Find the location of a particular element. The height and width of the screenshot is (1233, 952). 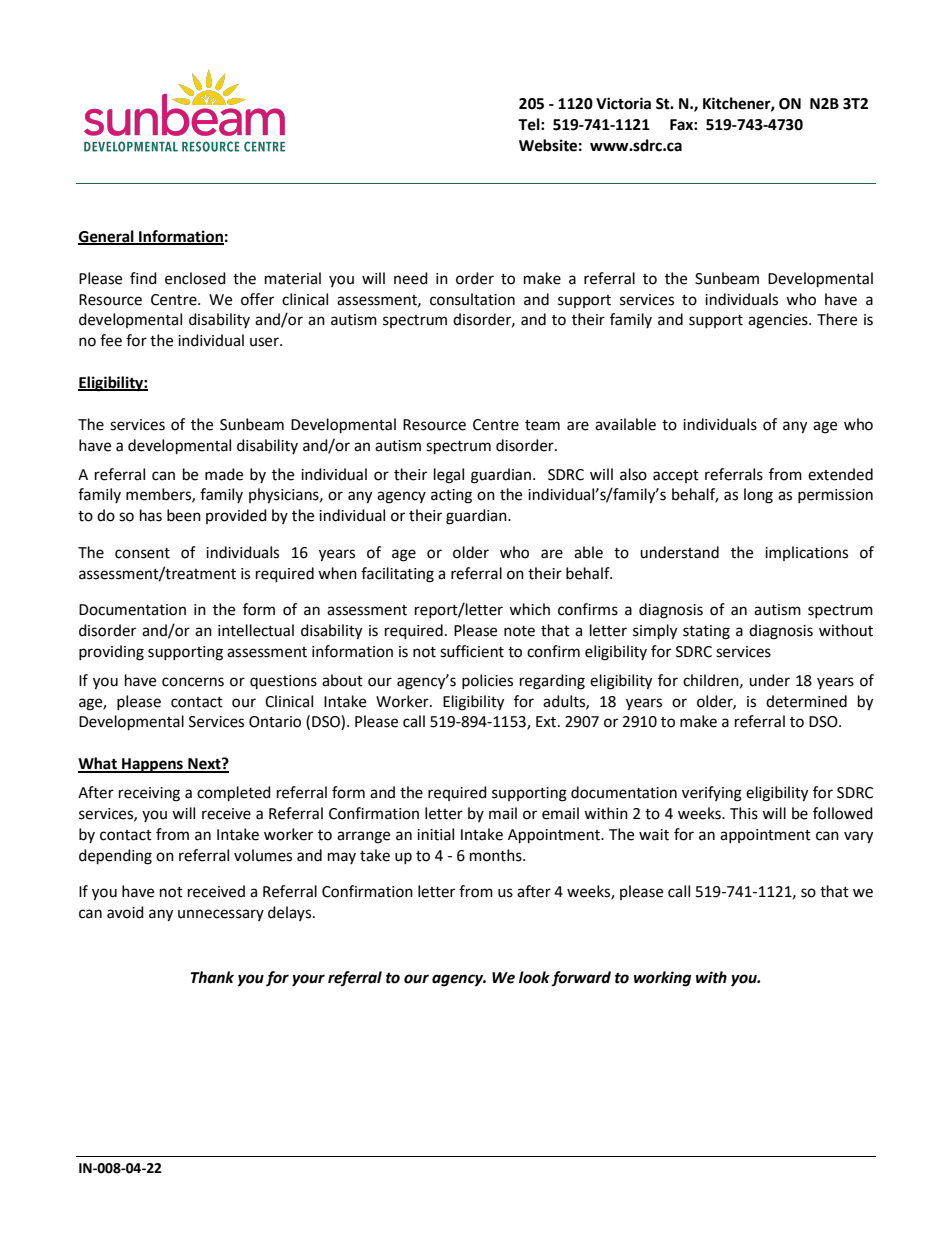

implications is located at coordinates (806, 553).
